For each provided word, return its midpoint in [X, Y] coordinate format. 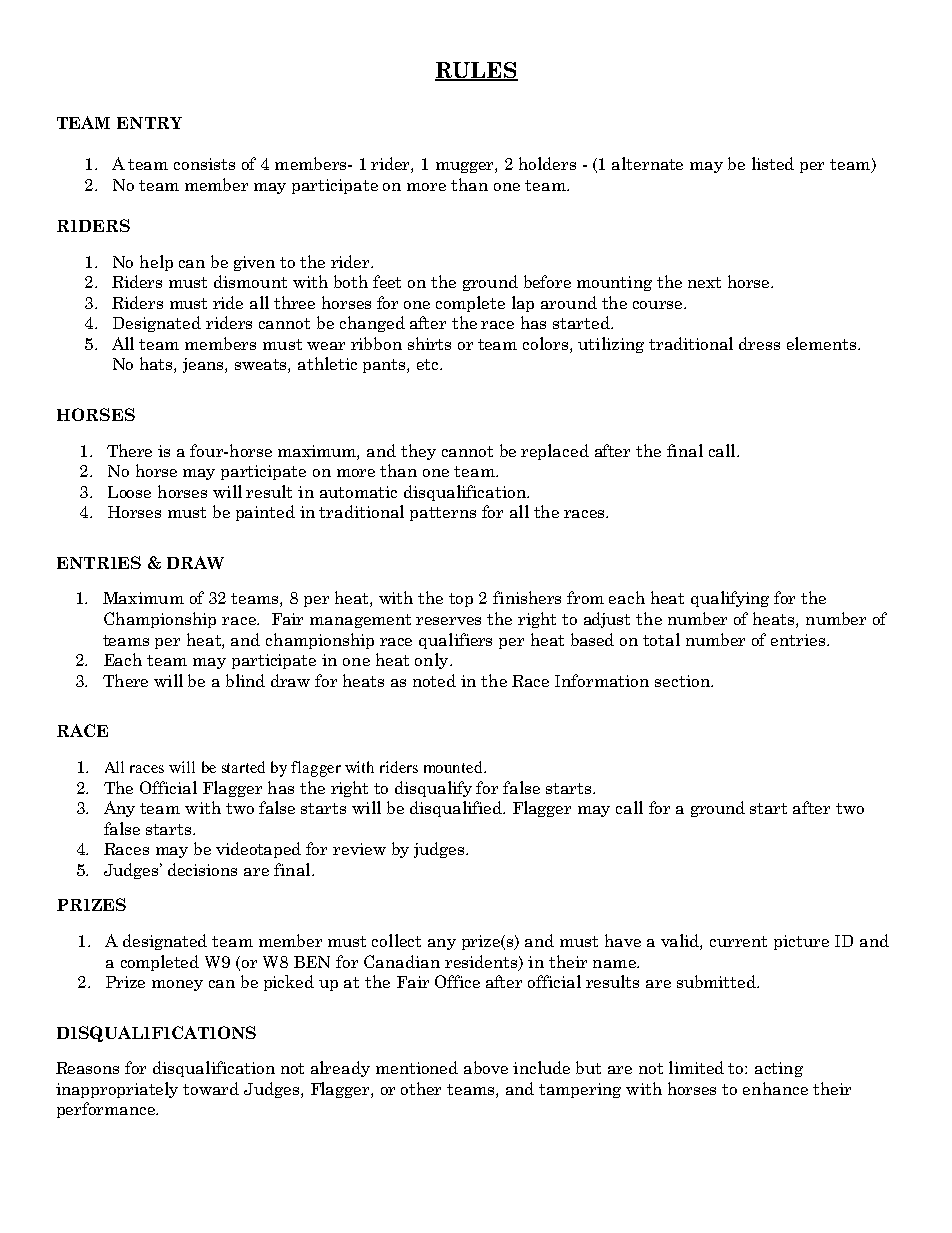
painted [265, 513]
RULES [476, 71]
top [461, 600]
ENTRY [149, 123]
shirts [429, 343]
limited [696, 1067]
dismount [250, 281]
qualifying [730, 599]
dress [759, 343]
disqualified [457, 809]
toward [211, 1088]
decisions [202, 869]
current [738, 941]
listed [773, 163]
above [486, 1067]
